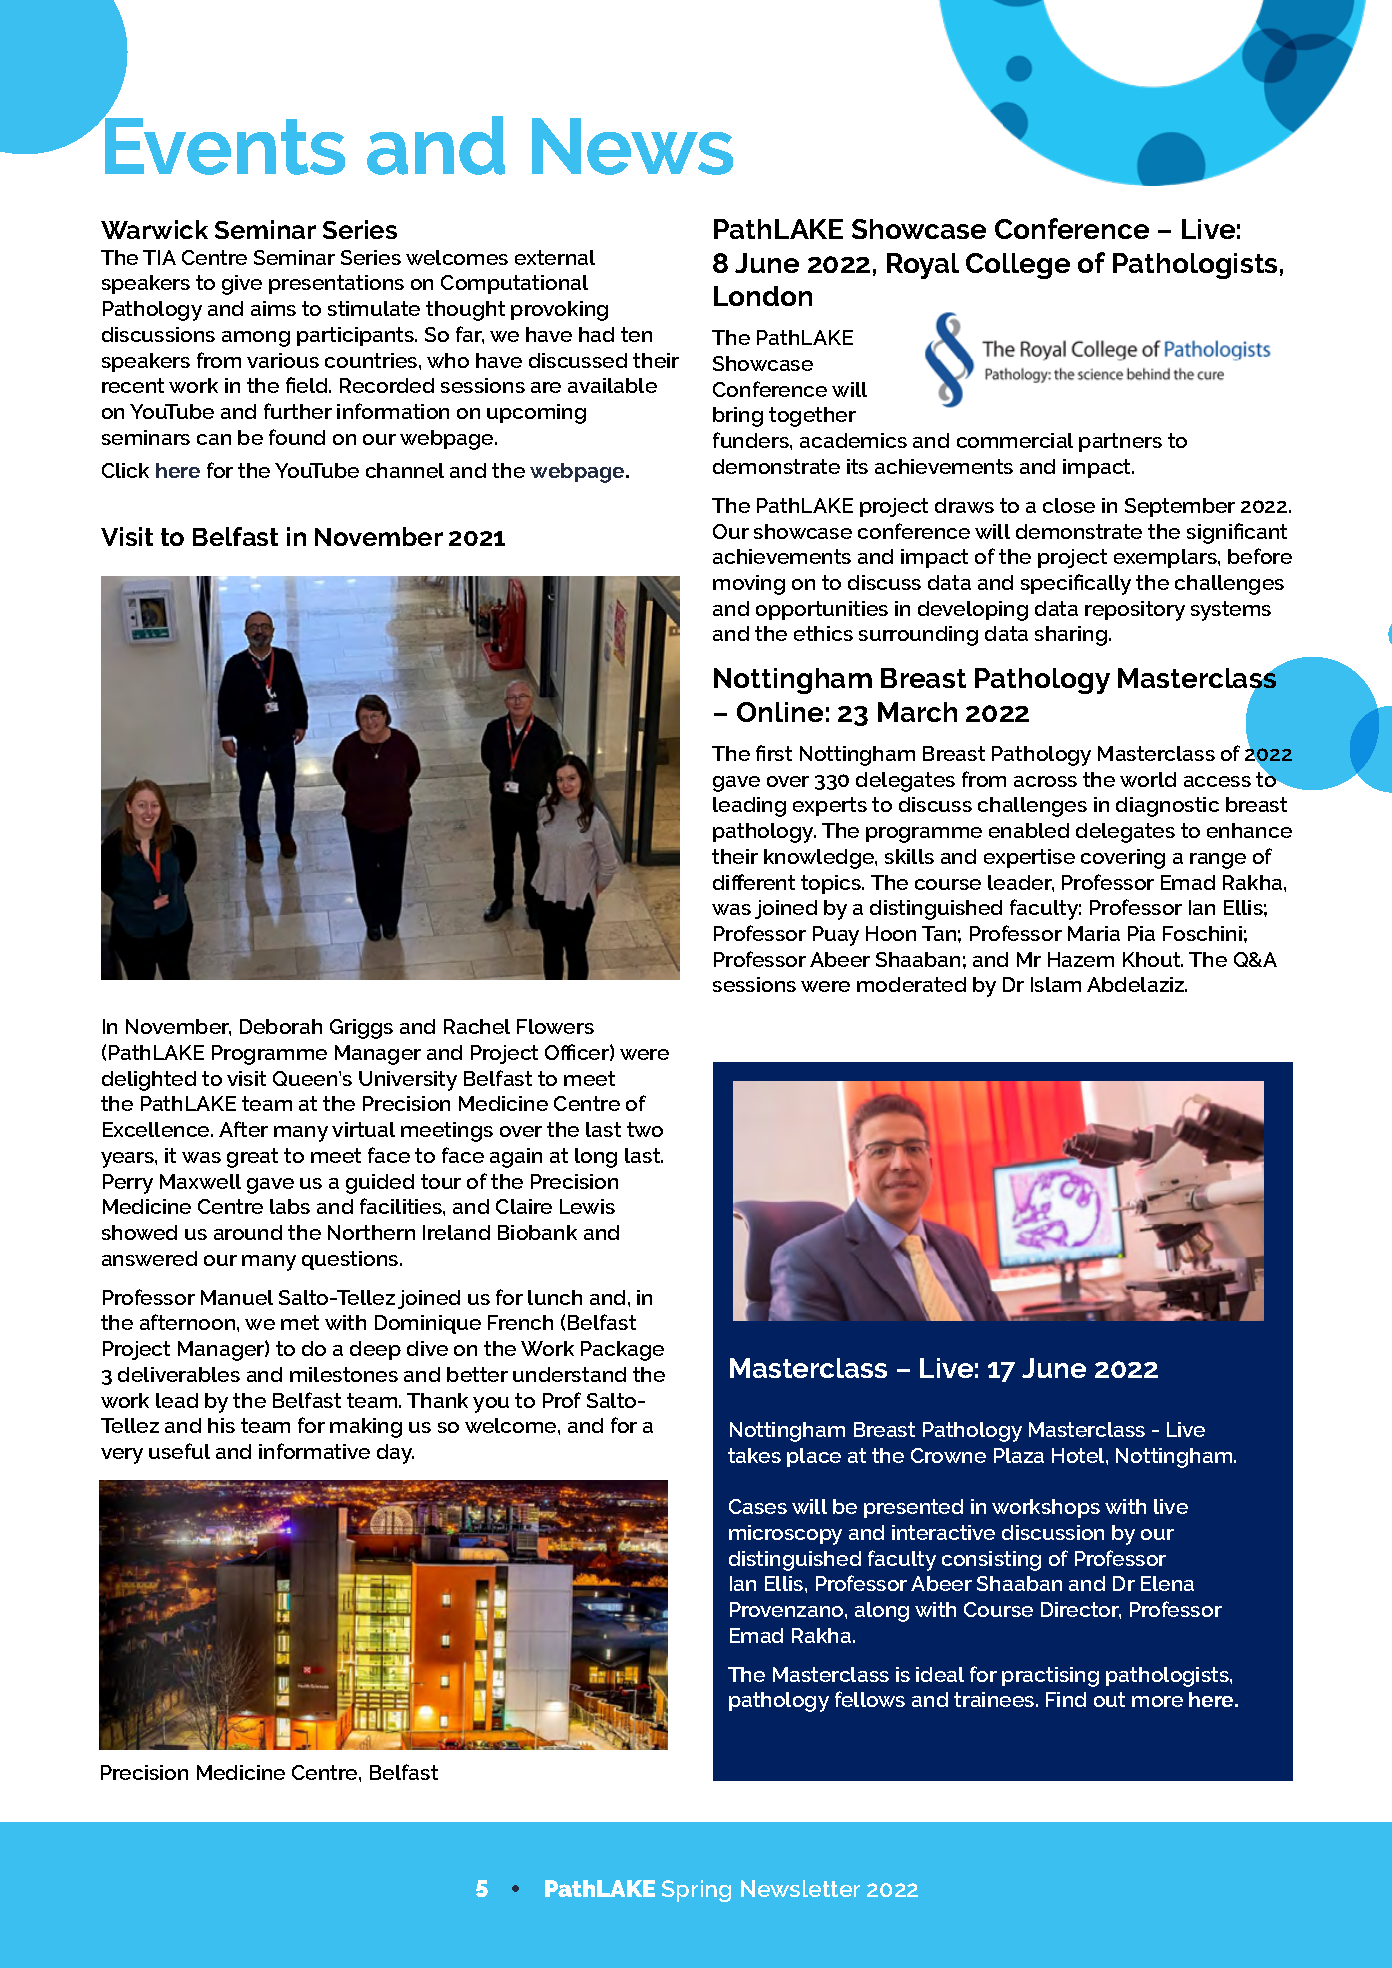 This screenshot has height=1968, width=1392. I want to click on Flowers, so click(555, 1026).
